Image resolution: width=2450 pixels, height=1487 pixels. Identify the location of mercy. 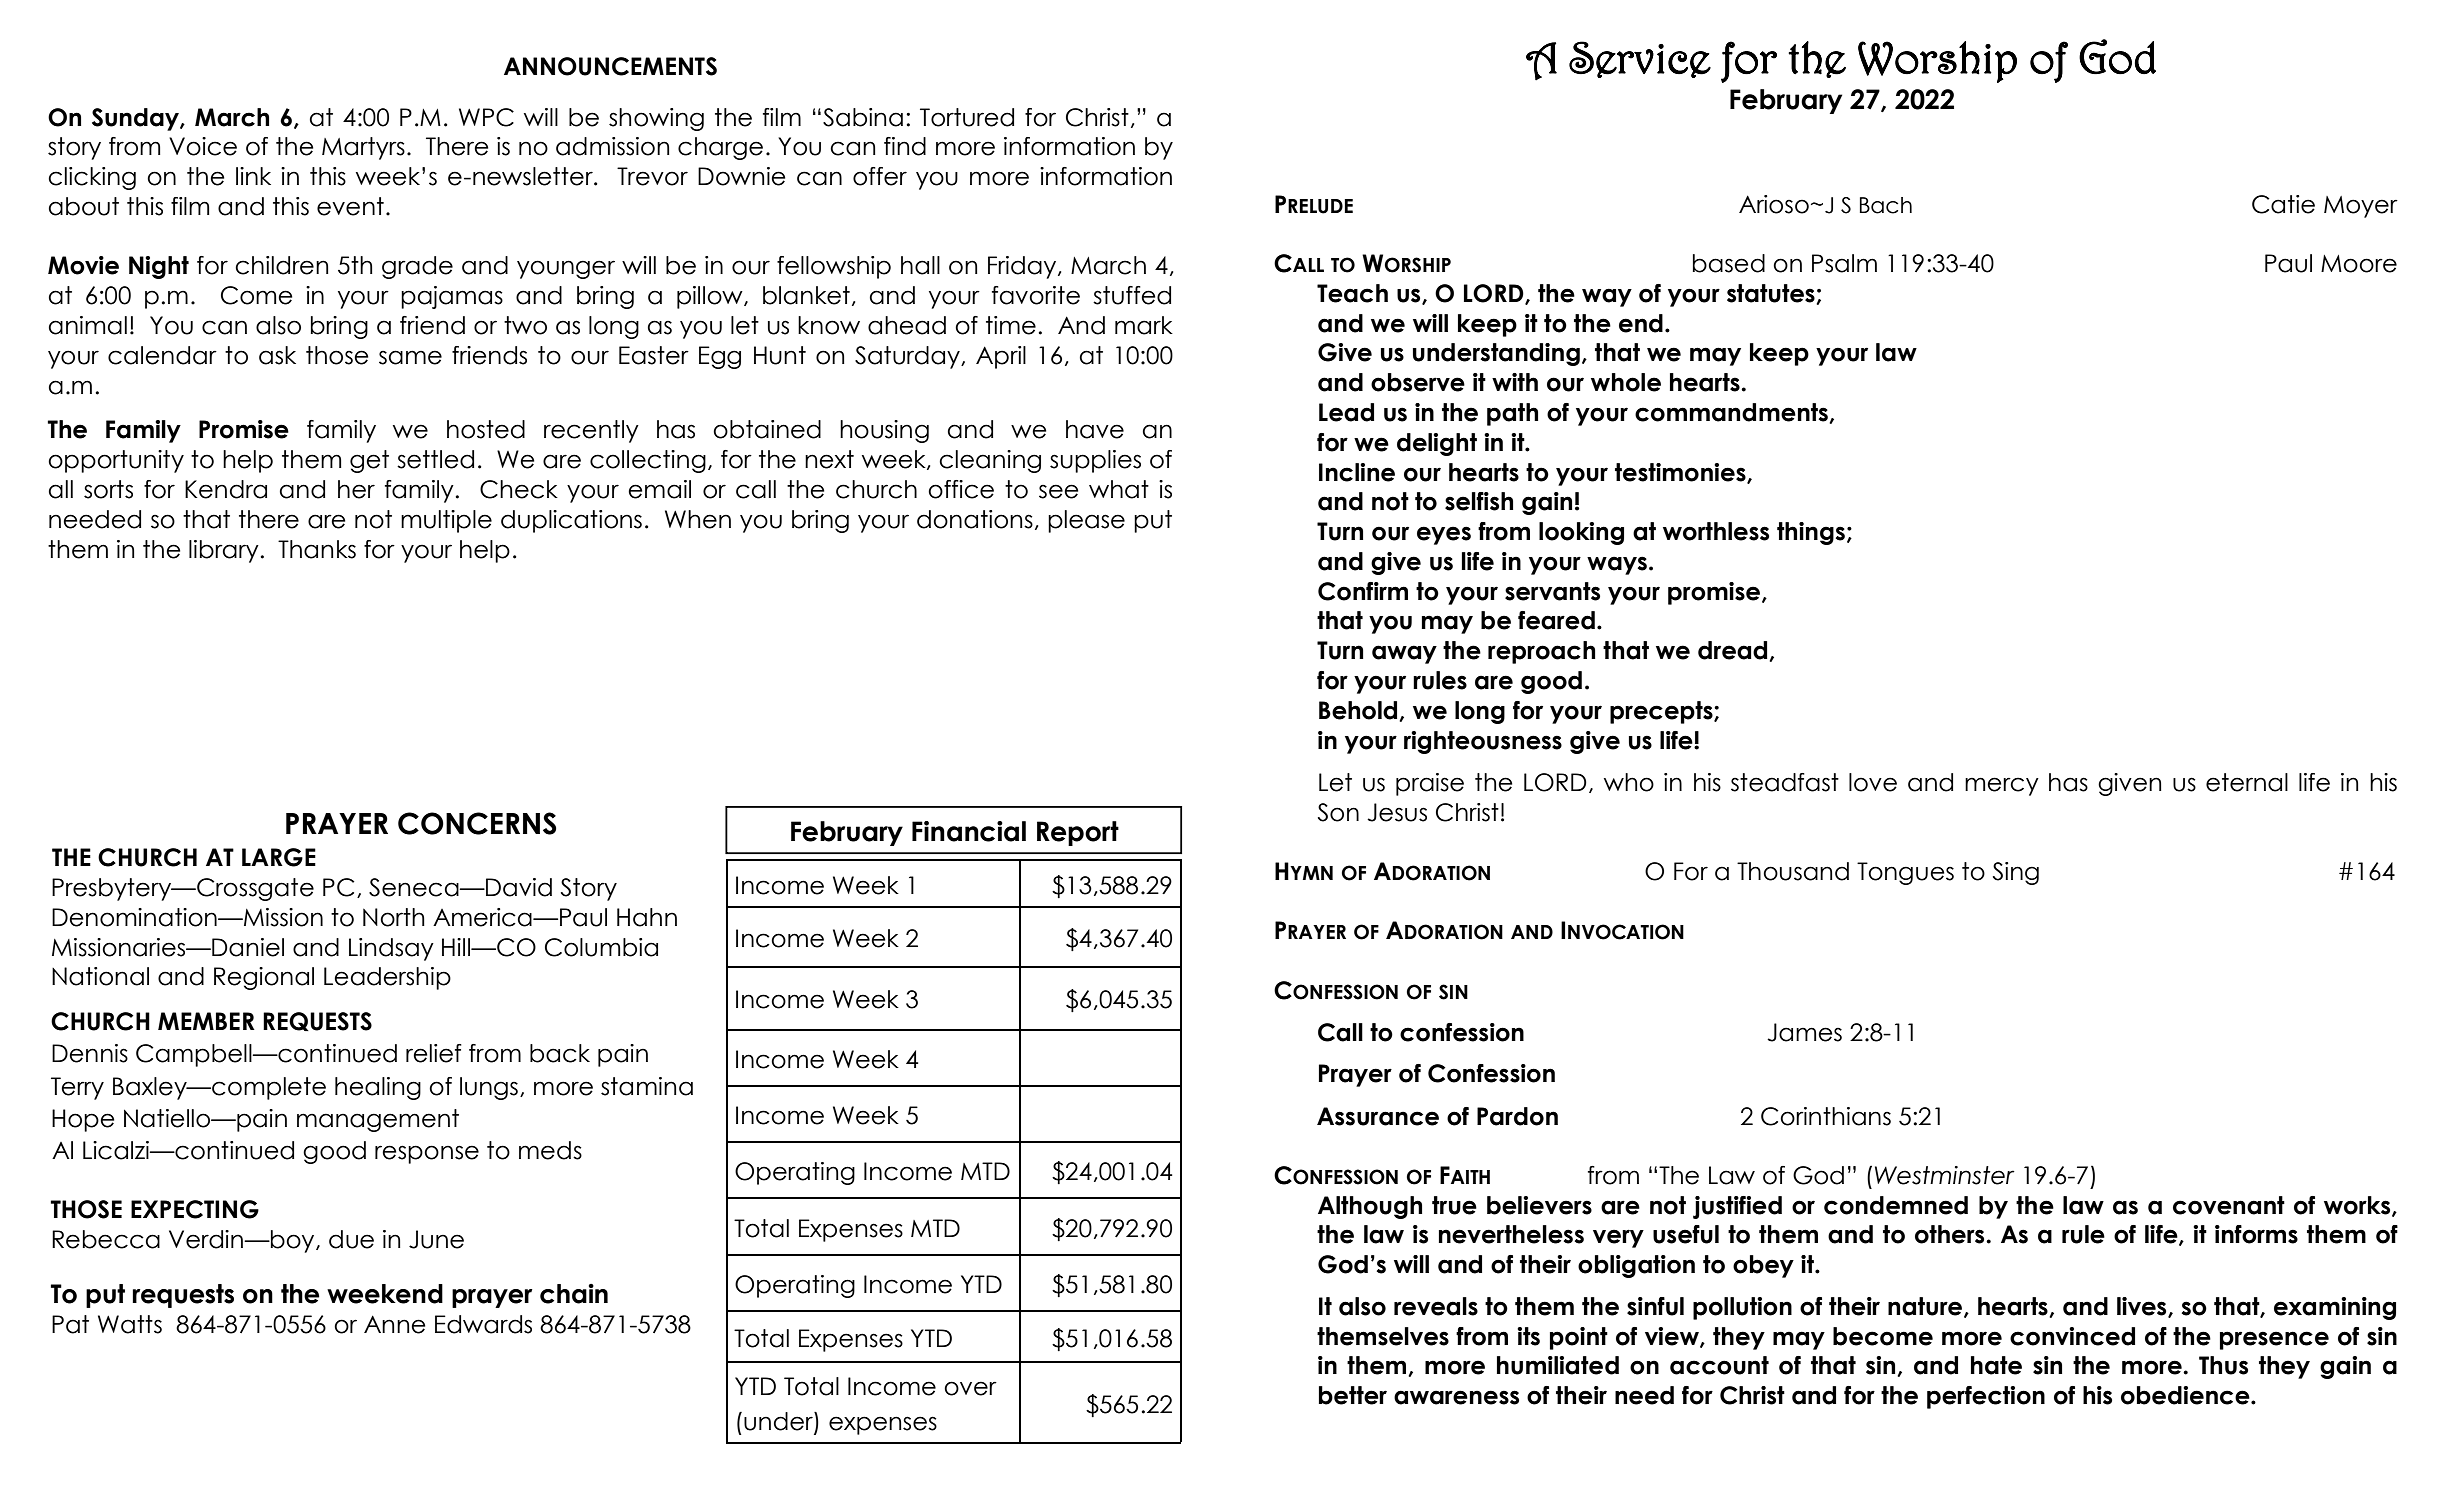
(2002, 786).
